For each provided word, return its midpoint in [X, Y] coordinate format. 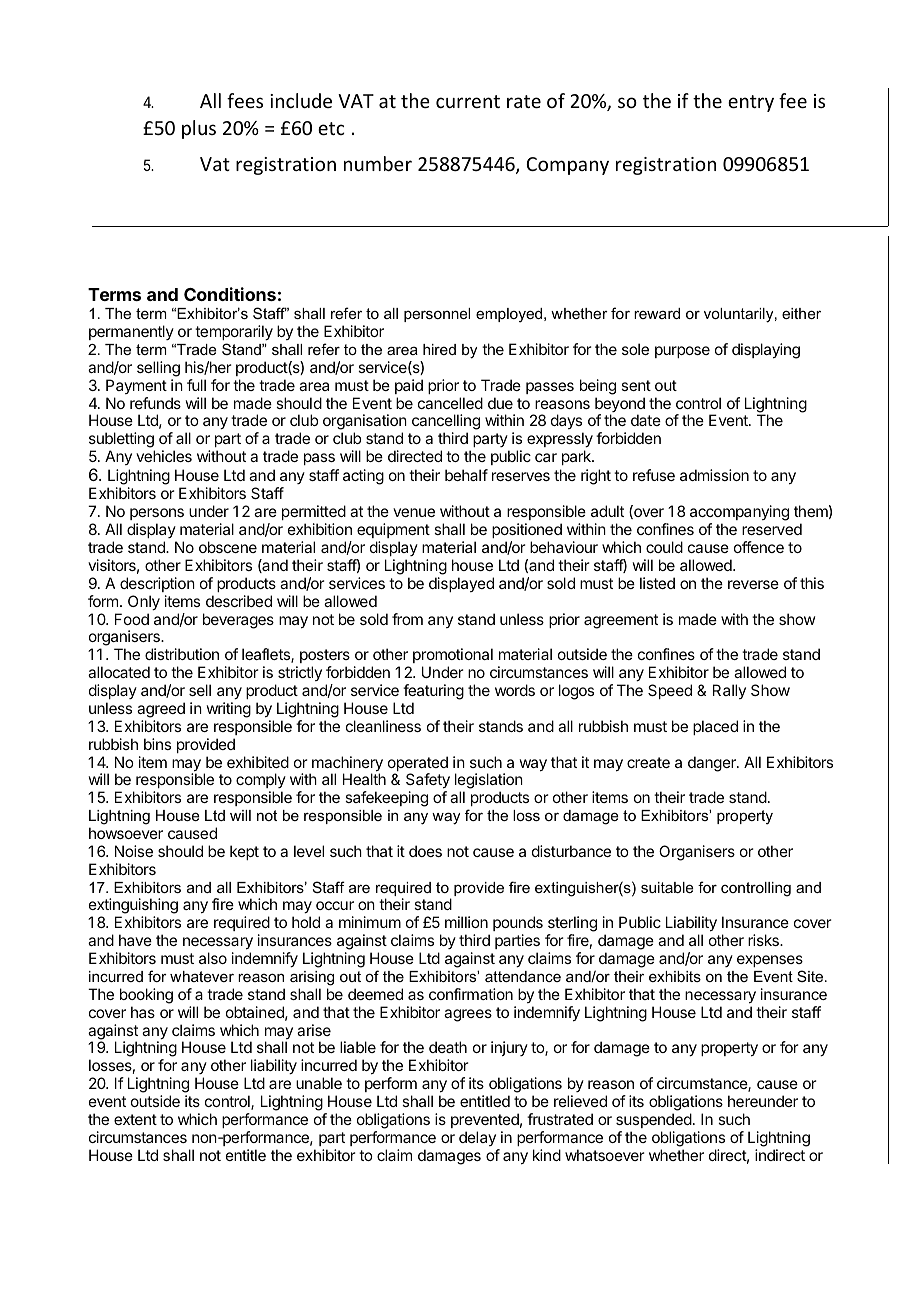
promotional [453, 655]
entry [751, 103]
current [468, 101]
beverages [238, 621]
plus [199, 129]
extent [135, 1119]
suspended [654, 1120]
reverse [753, 584]
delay [477, 1138]
